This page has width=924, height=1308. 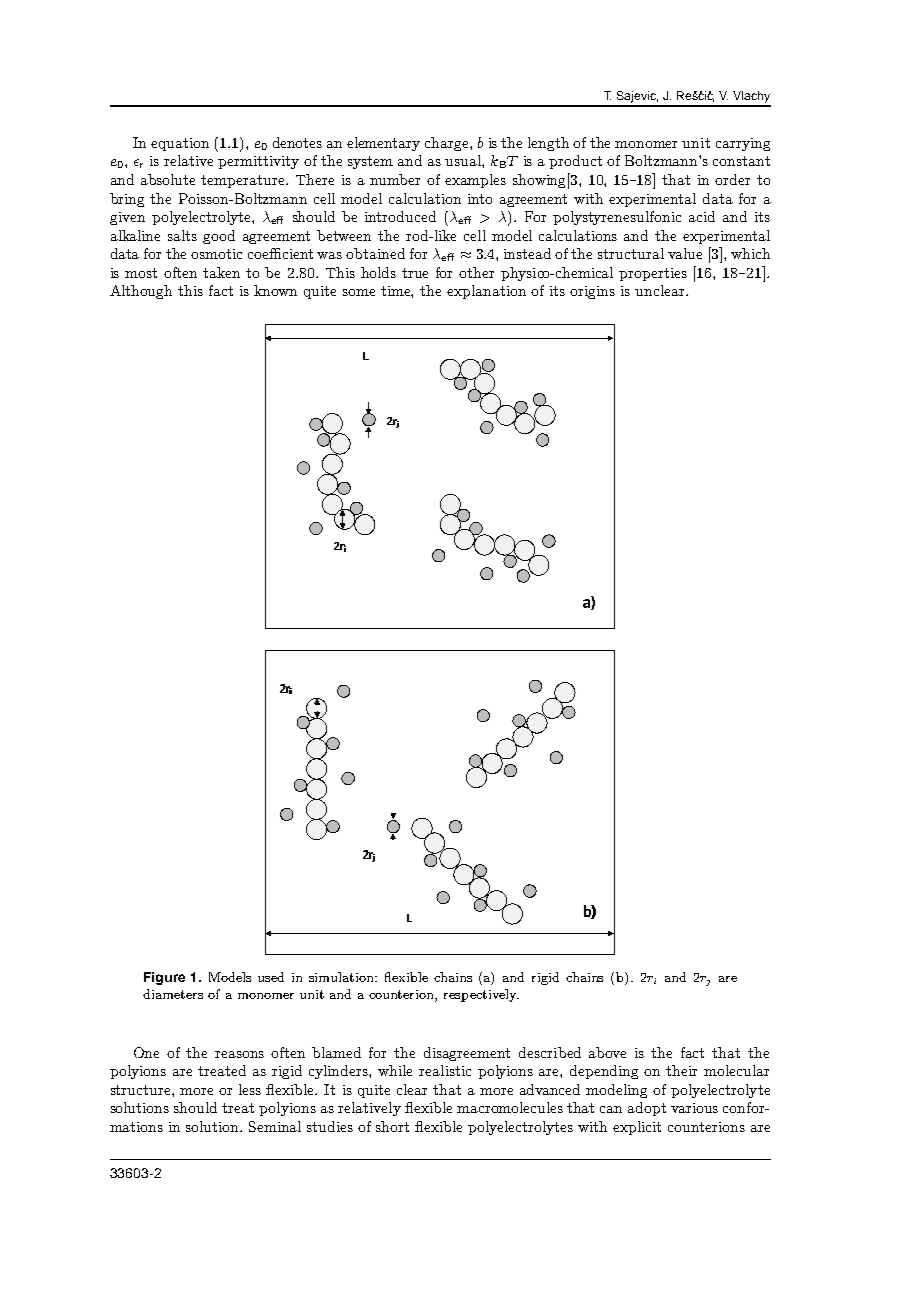 What do you see at coordinates (250, 1089) in the page?
I see `less` at bounding box center [250, 1089].
